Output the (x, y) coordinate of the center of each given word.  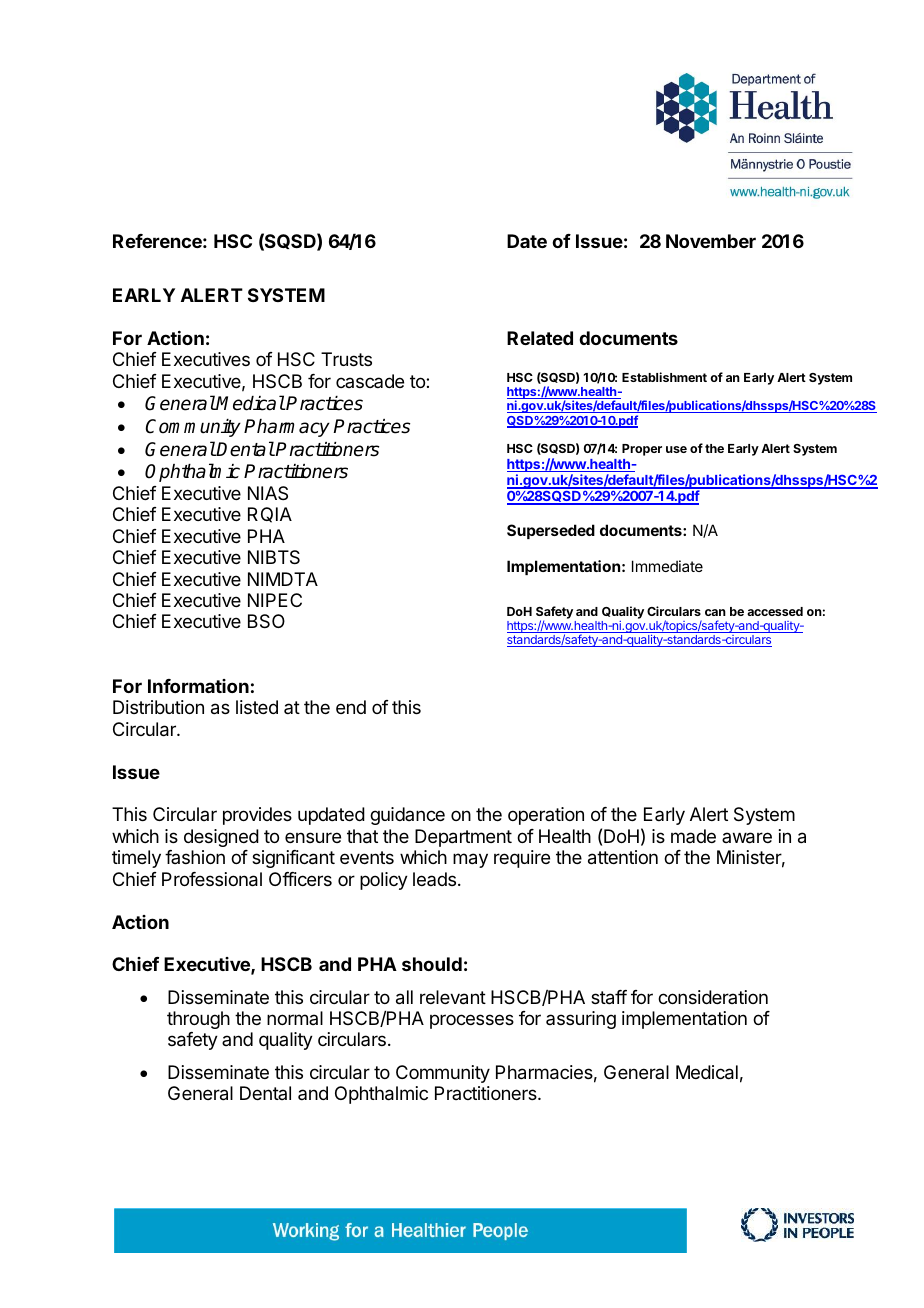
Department (463, 838)
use (676, 449)
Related (540, 338)
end (351, 707)
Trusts (346, 359)
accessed (775, 611)
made (693, 836)
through (198, 1020)
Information (198, 686)
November (711, 241)
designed (221, 838)
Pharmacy (287, 428)
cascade (370, 381)
